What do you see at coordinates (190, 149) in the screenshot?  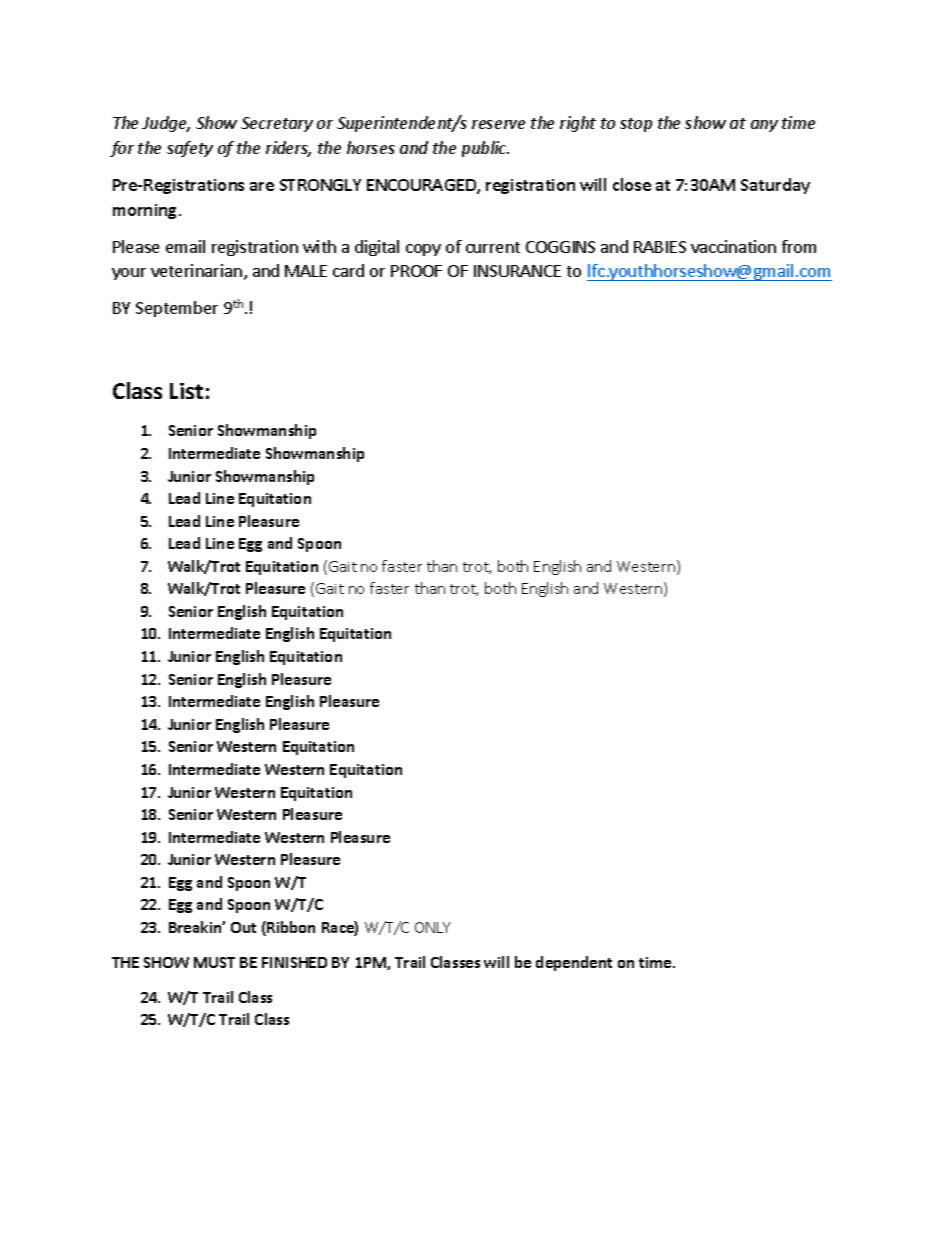 I see `safety` at bounding box center [190, 149].
